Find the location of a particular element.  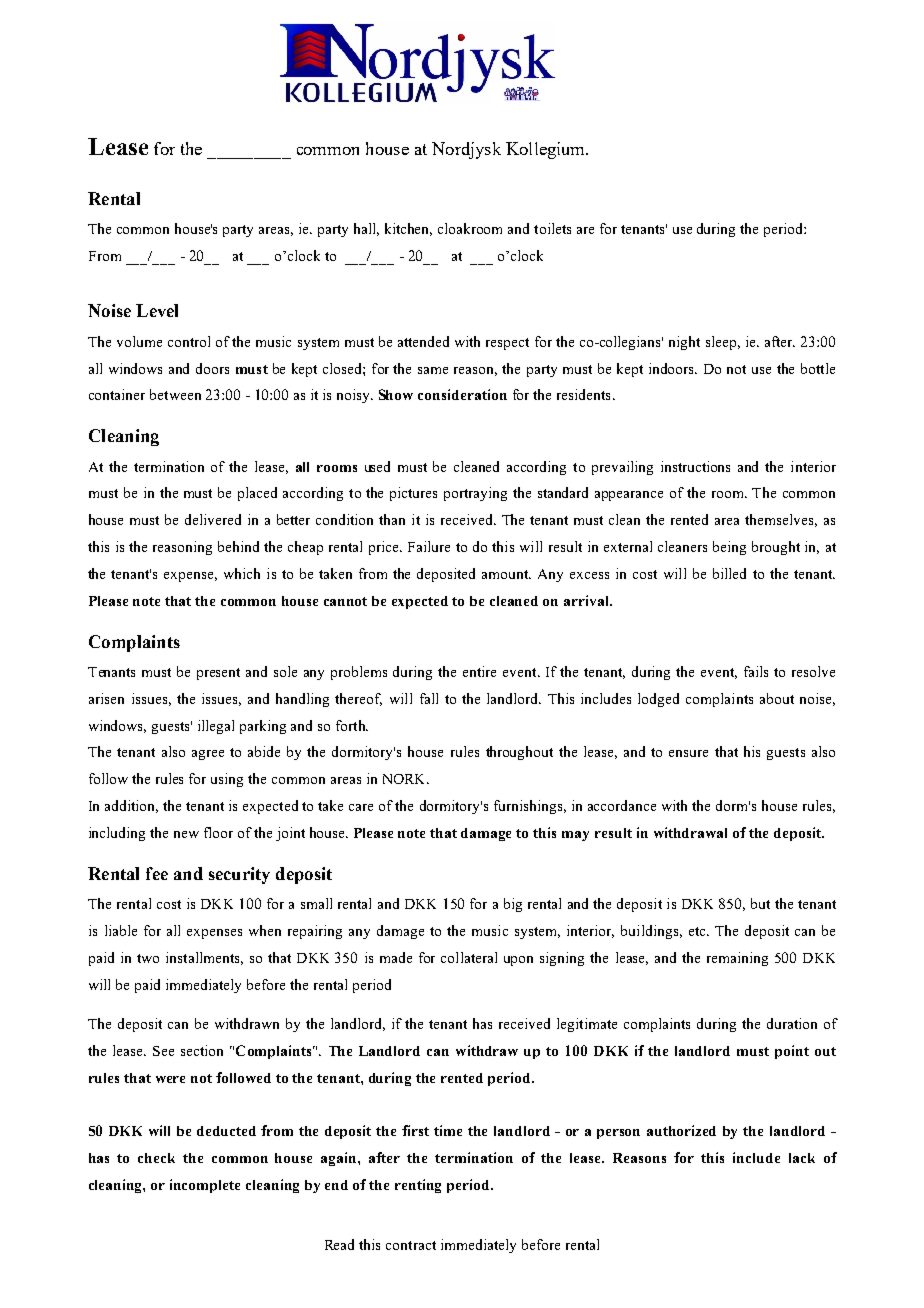

incomplete is located at coordinates (205, 1186).
